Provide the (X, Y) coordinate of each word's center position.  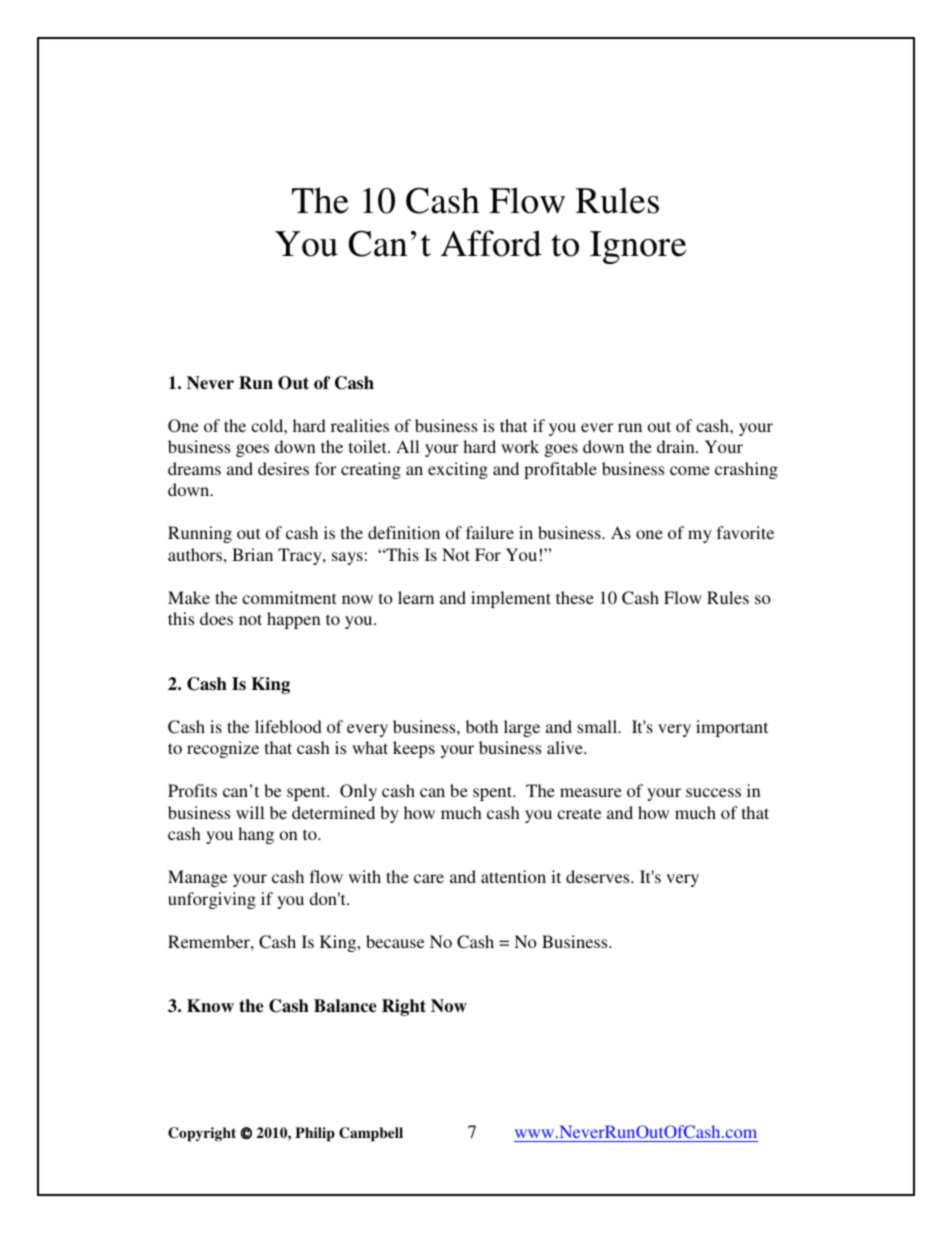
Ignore (638, 247)
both (482, 726)
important (732, 728)
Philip (315, 1134)
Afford (491, 243)
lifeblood (288, 726)
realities (360, 425)
